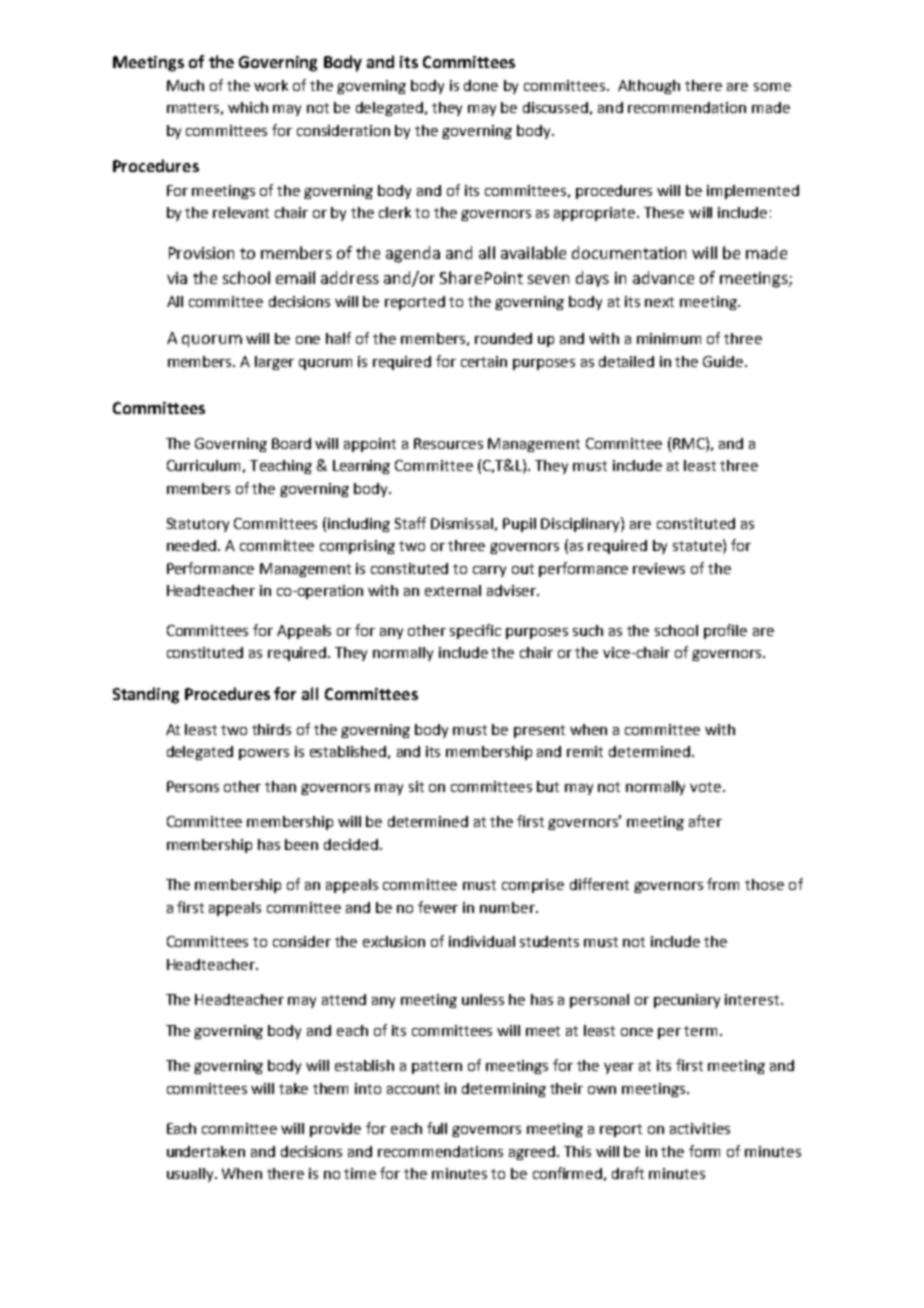 The width and height of the screenshot is (924, 1308). What do you see at coordinates (248, 107) in the screenshot?
I see `which` at bounding box center [248, 107].
